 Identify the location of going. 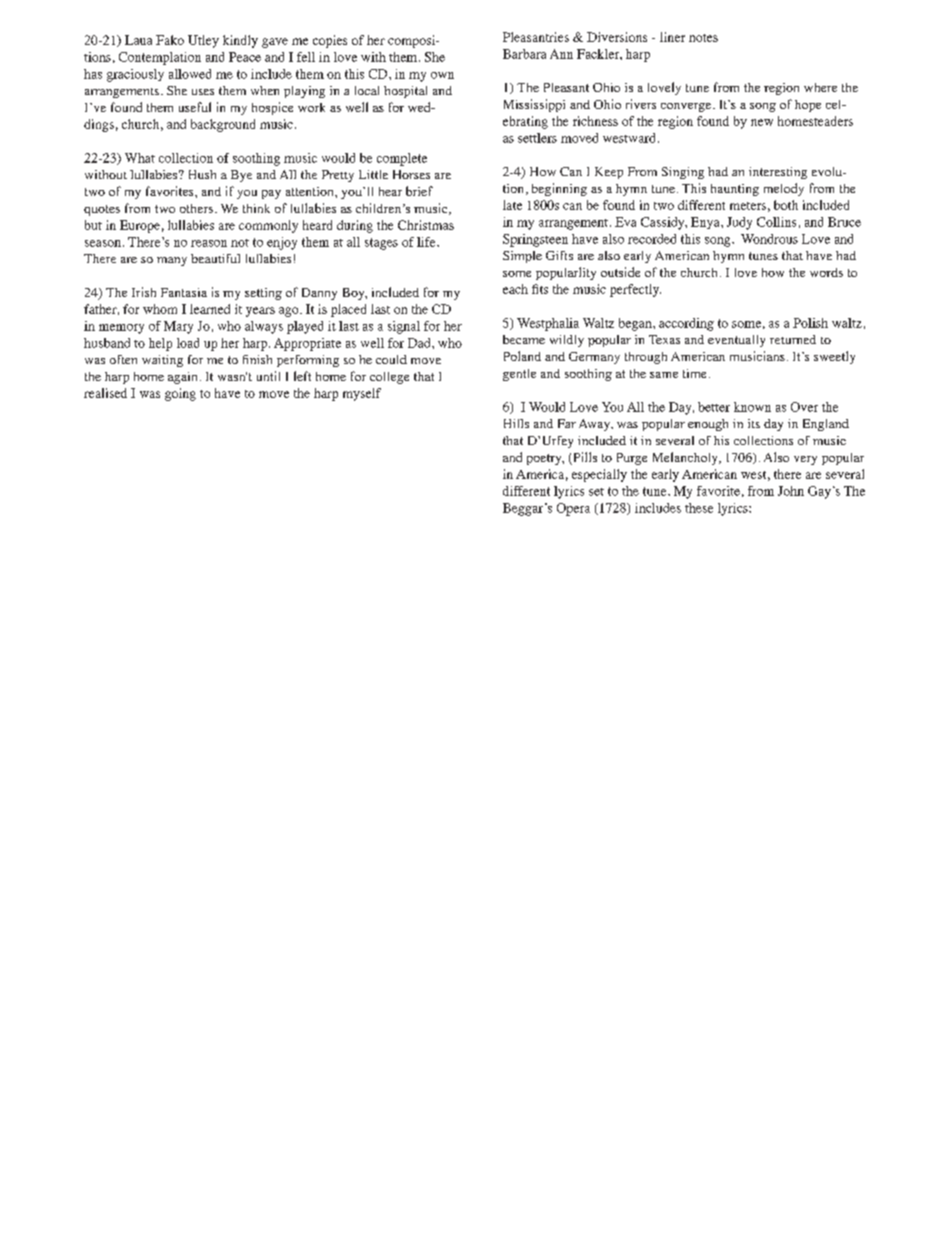
(180, 394).
